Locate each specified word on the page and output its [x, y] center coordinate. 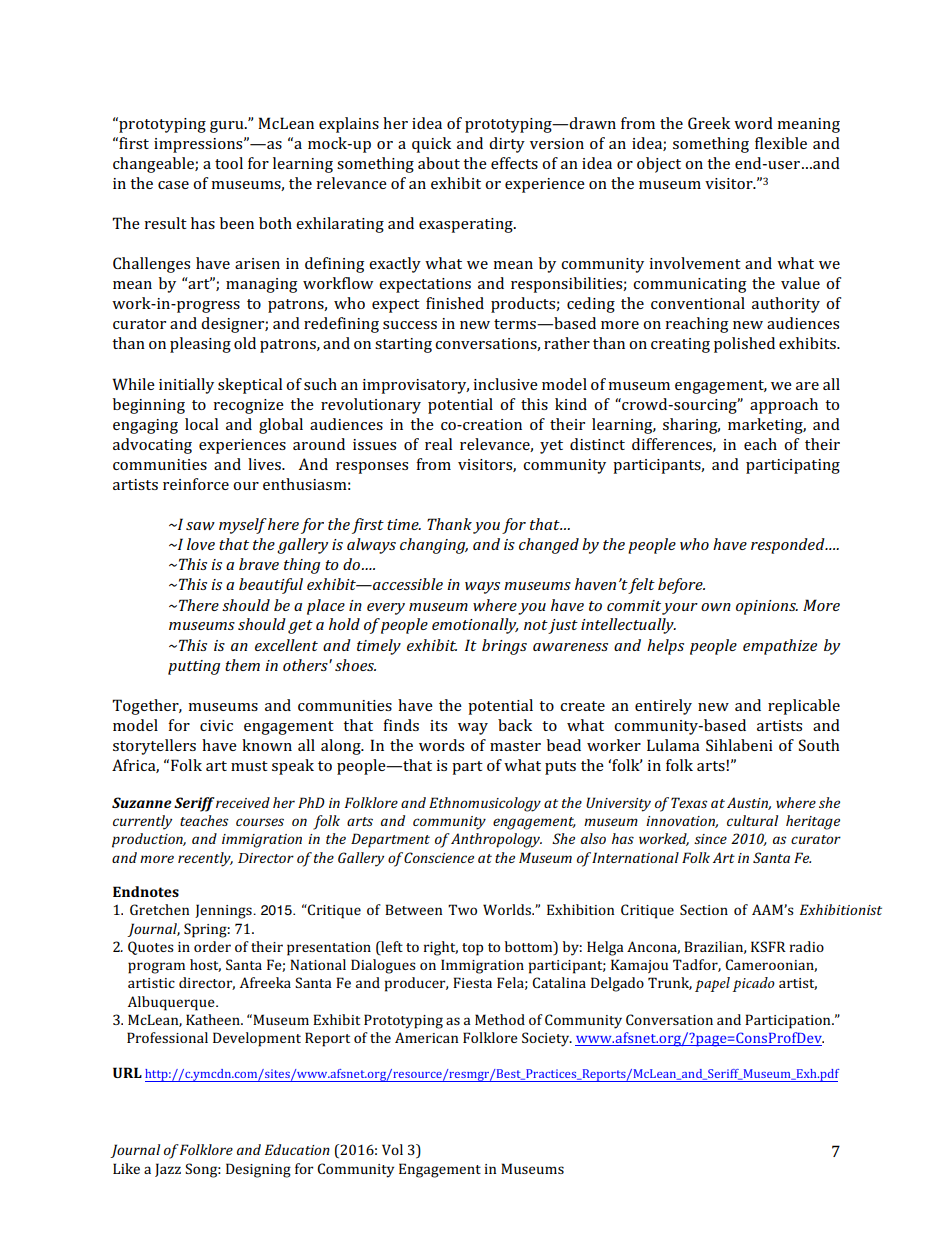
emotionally [475, 626]
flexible [781, 143]
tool [229, 163]
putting [194, 667]
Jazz [168, 1170]
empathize [780, 647]
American [426, 1037]
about [439, 163]
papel [712, 984]
